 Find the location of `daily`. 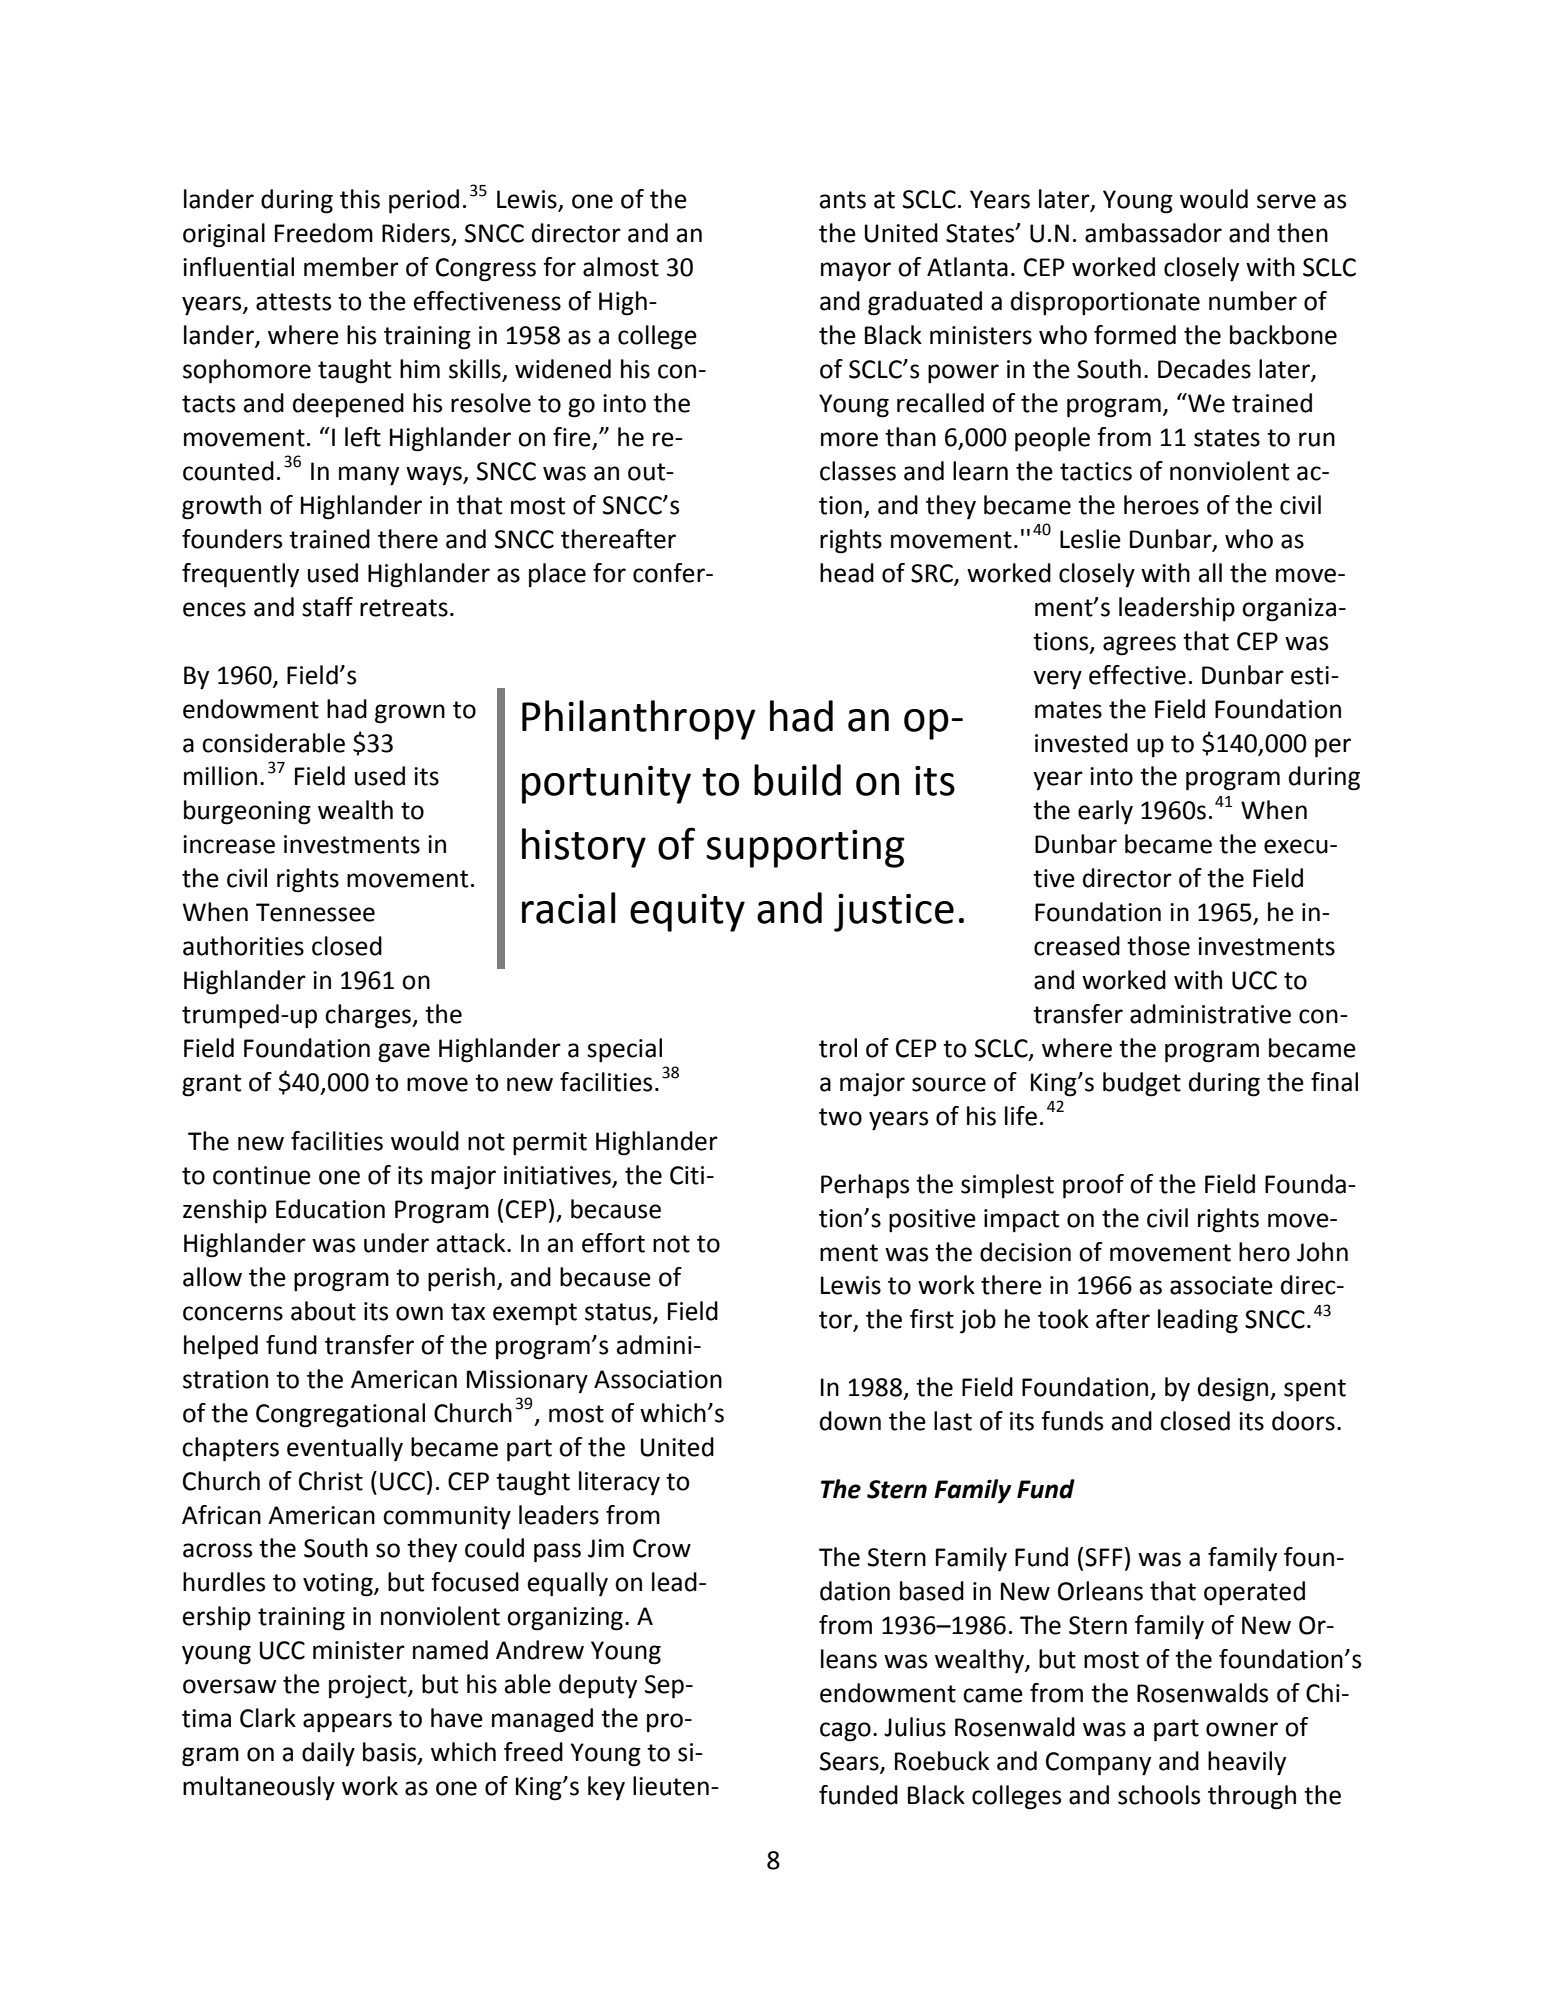

daily is located at coordinates (328, 1754).
